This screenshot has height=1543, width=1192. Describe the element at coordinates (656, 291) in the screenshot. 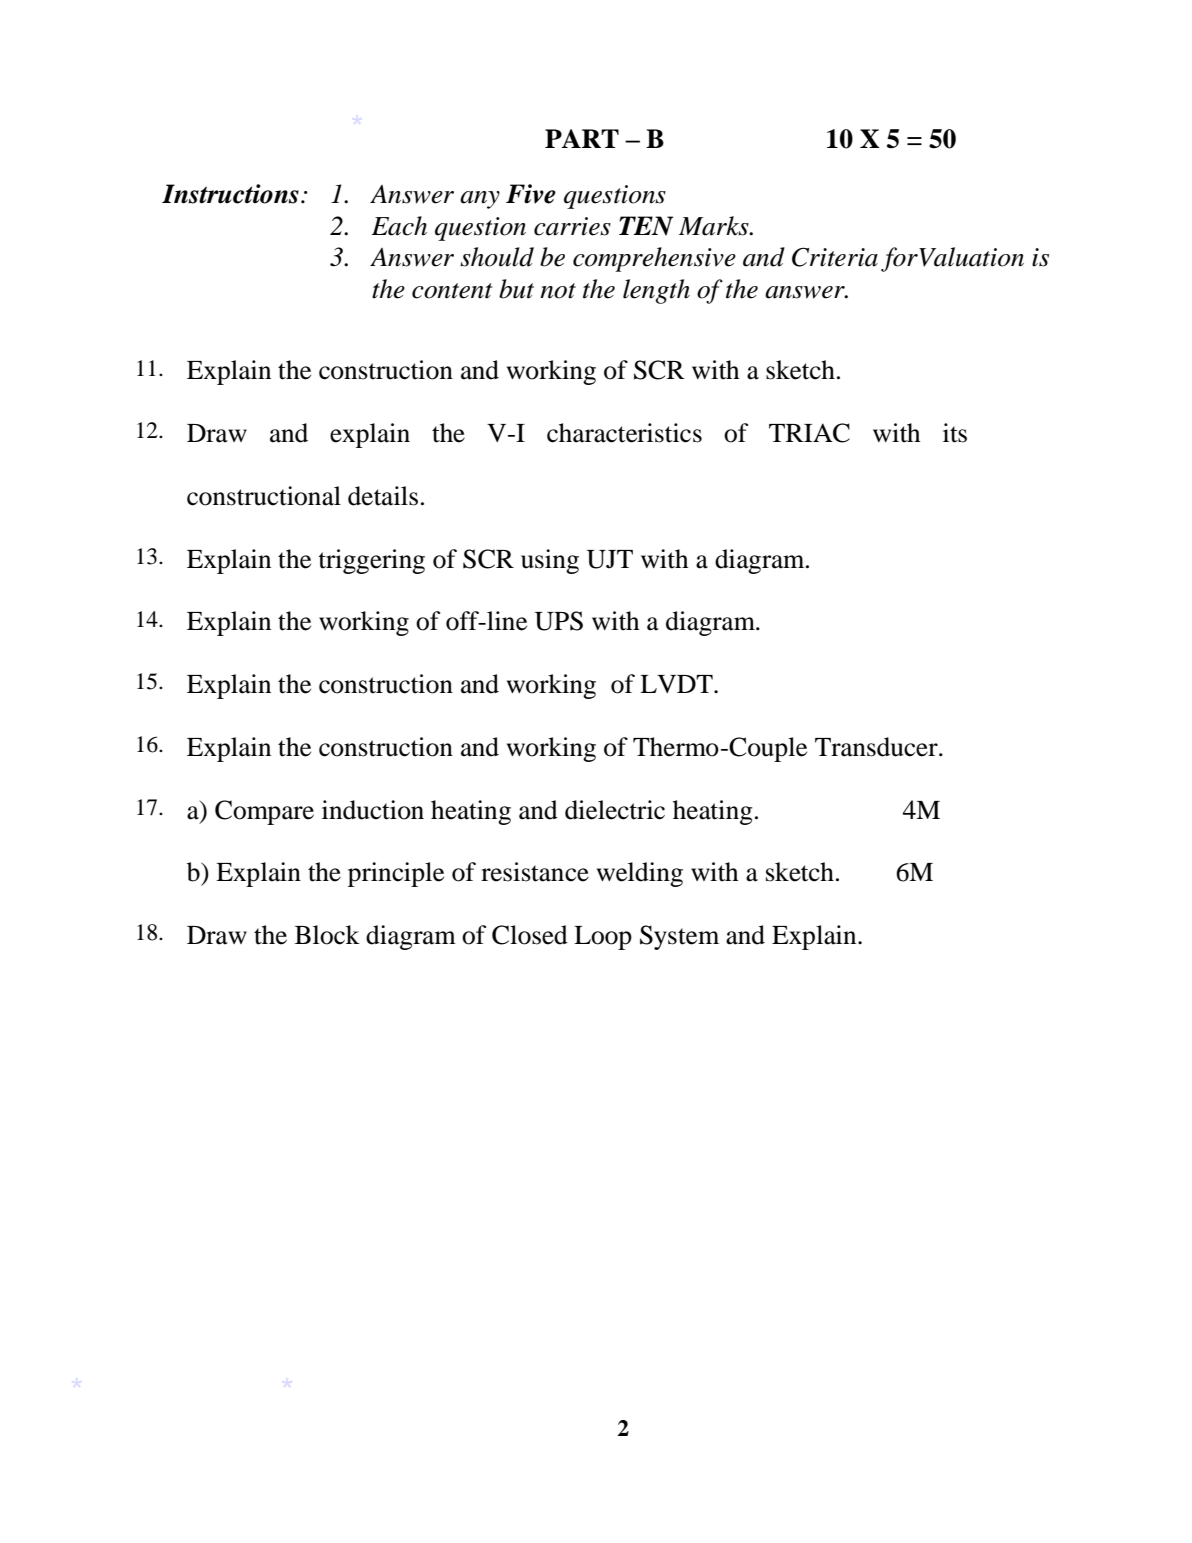

I see `length` at that location.
